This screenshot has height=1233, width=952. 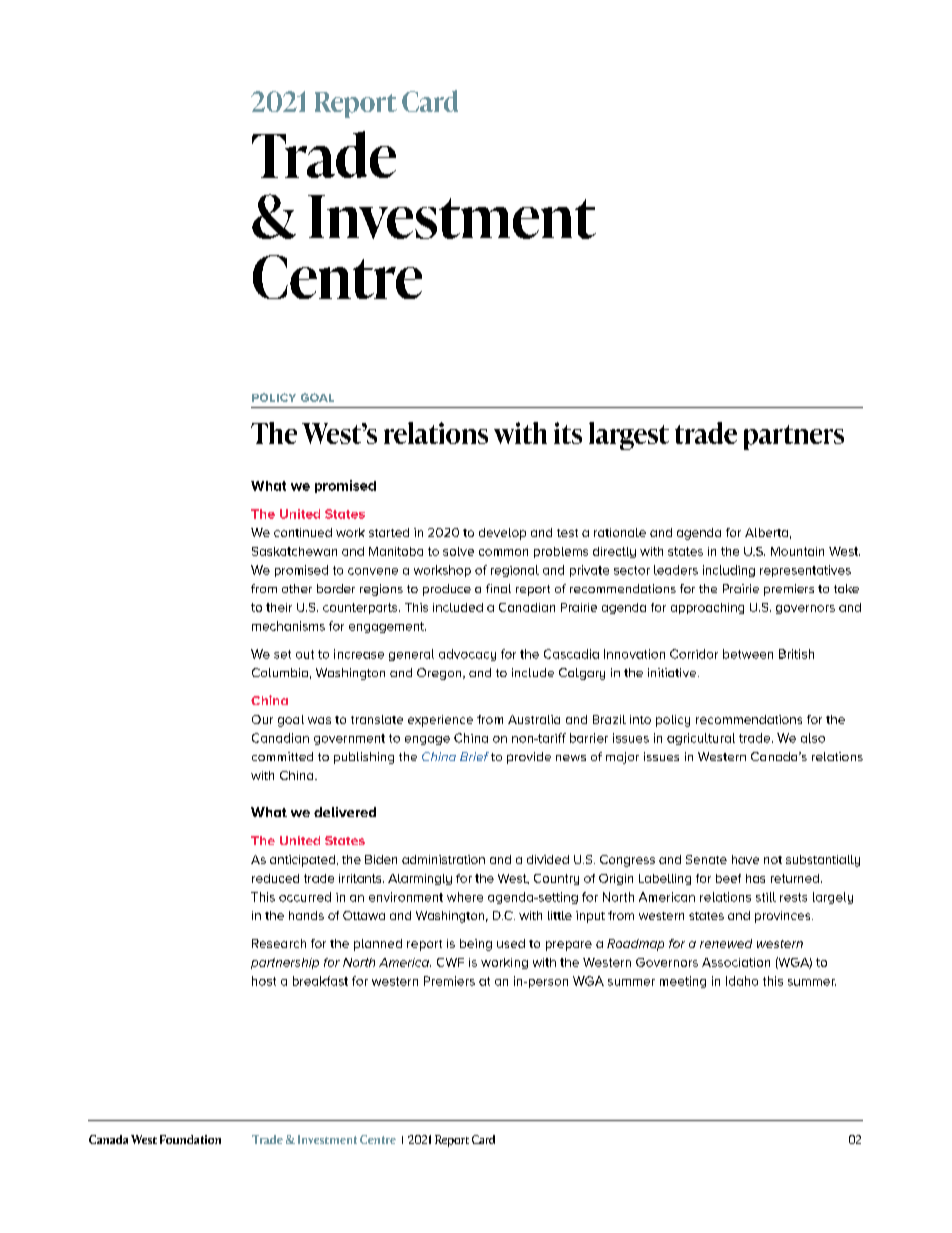 What do you see at coordinates (450, 962) in the screenshot?
I see `CWF` at bounding box center [450, 962].
